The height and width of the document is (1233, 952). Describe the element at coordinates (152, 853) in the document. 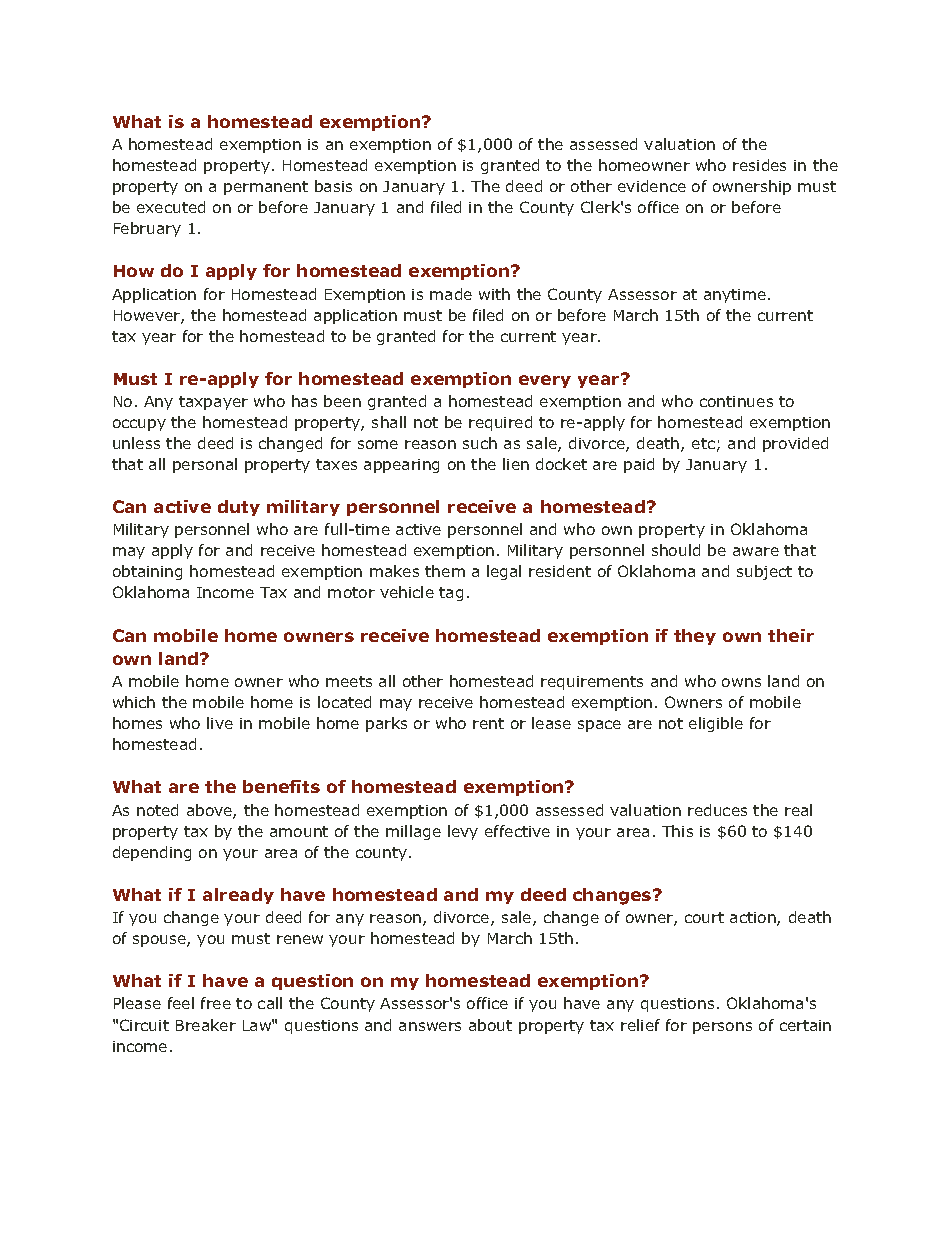

I see `depending` at that location.
